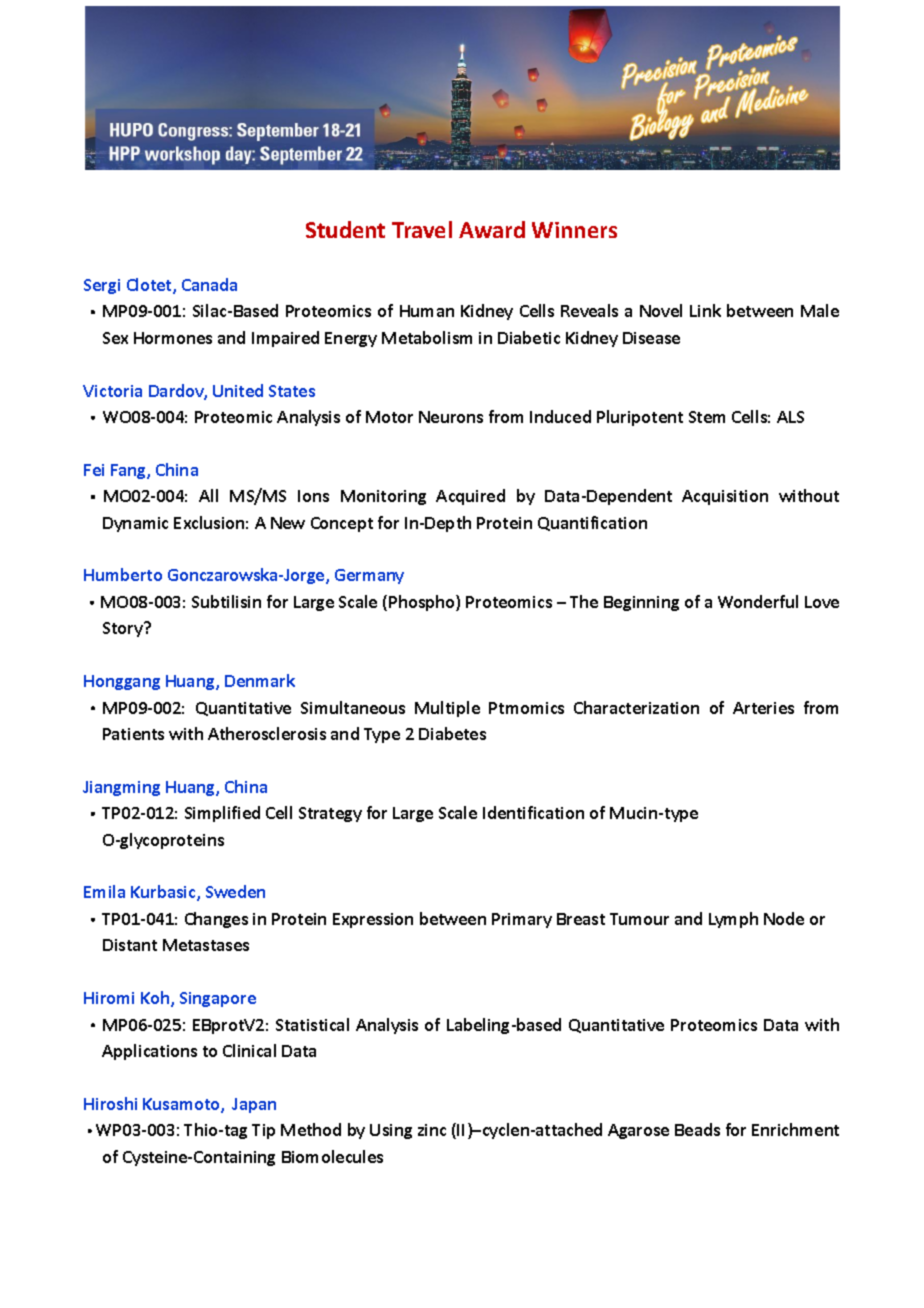  What do you see at coordinates (697, 1129) in the page?
I see `Beads` at bounding box center [697, 1129].
